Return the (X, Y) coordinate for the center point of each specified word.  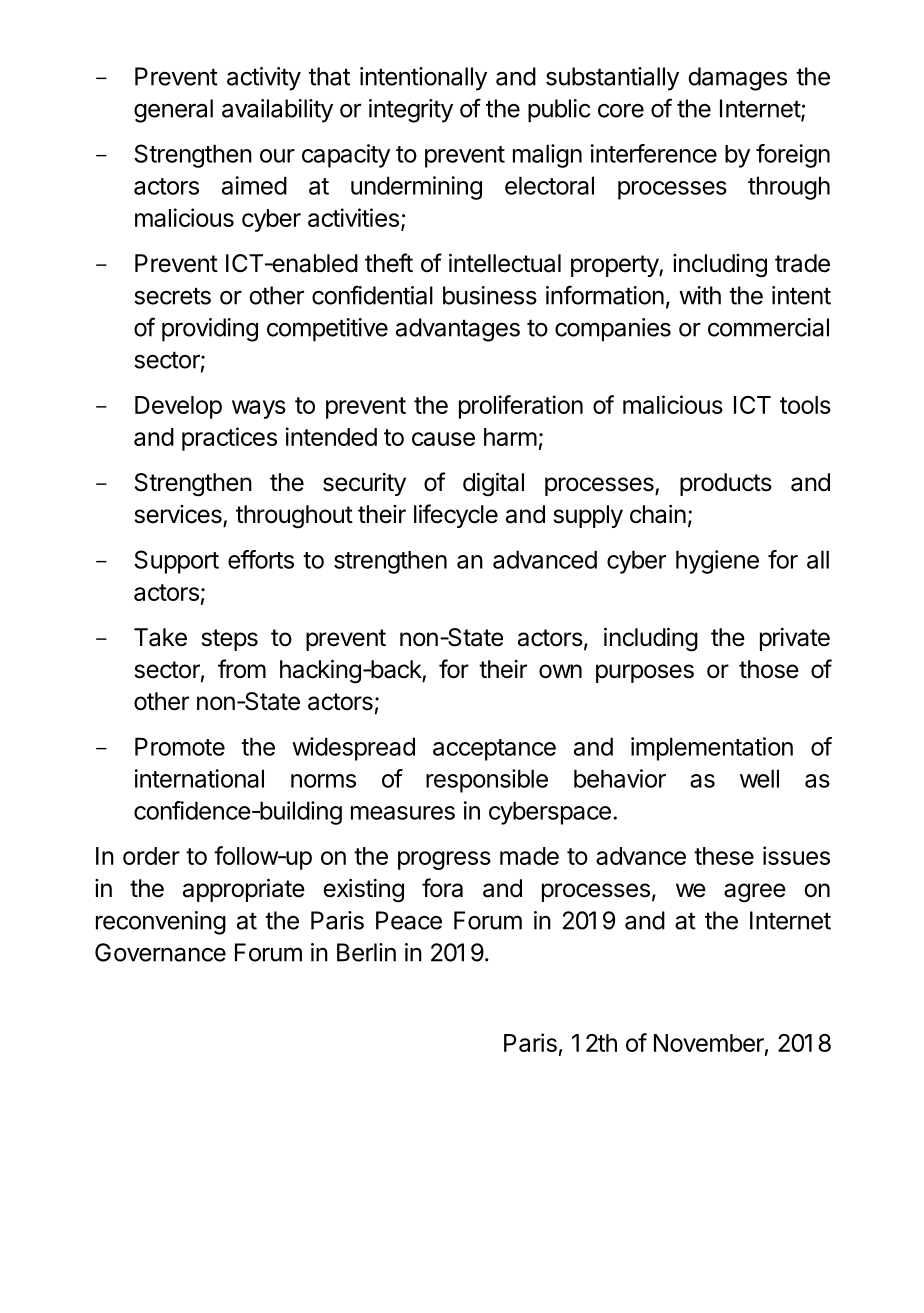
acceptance (494, 750)
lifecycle (456, 516)
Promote (180, 746)
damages (737, 79)
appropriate (244, 890)
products (726, 484)
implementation (712, 749)
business (490, 295)
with (700, 295)
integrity (411, 111)
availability (277, 111)
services (179, 515)
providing (210, 330)
